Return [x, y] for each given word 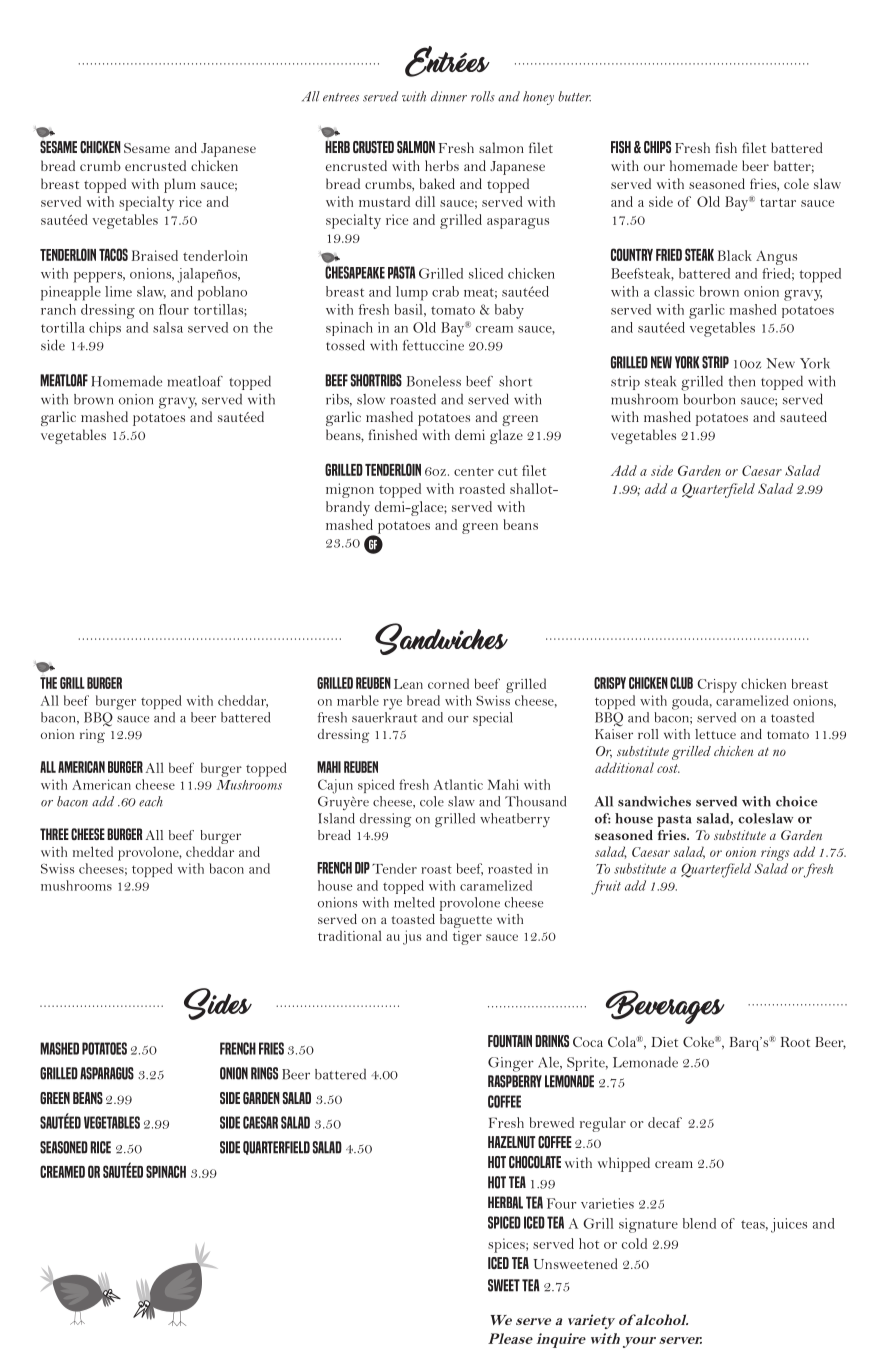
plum [180, 185]
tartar [778, 202]
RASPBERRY [515, 1081]
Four [561, 1203]
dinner [449, 96]
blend [699, 1223]
